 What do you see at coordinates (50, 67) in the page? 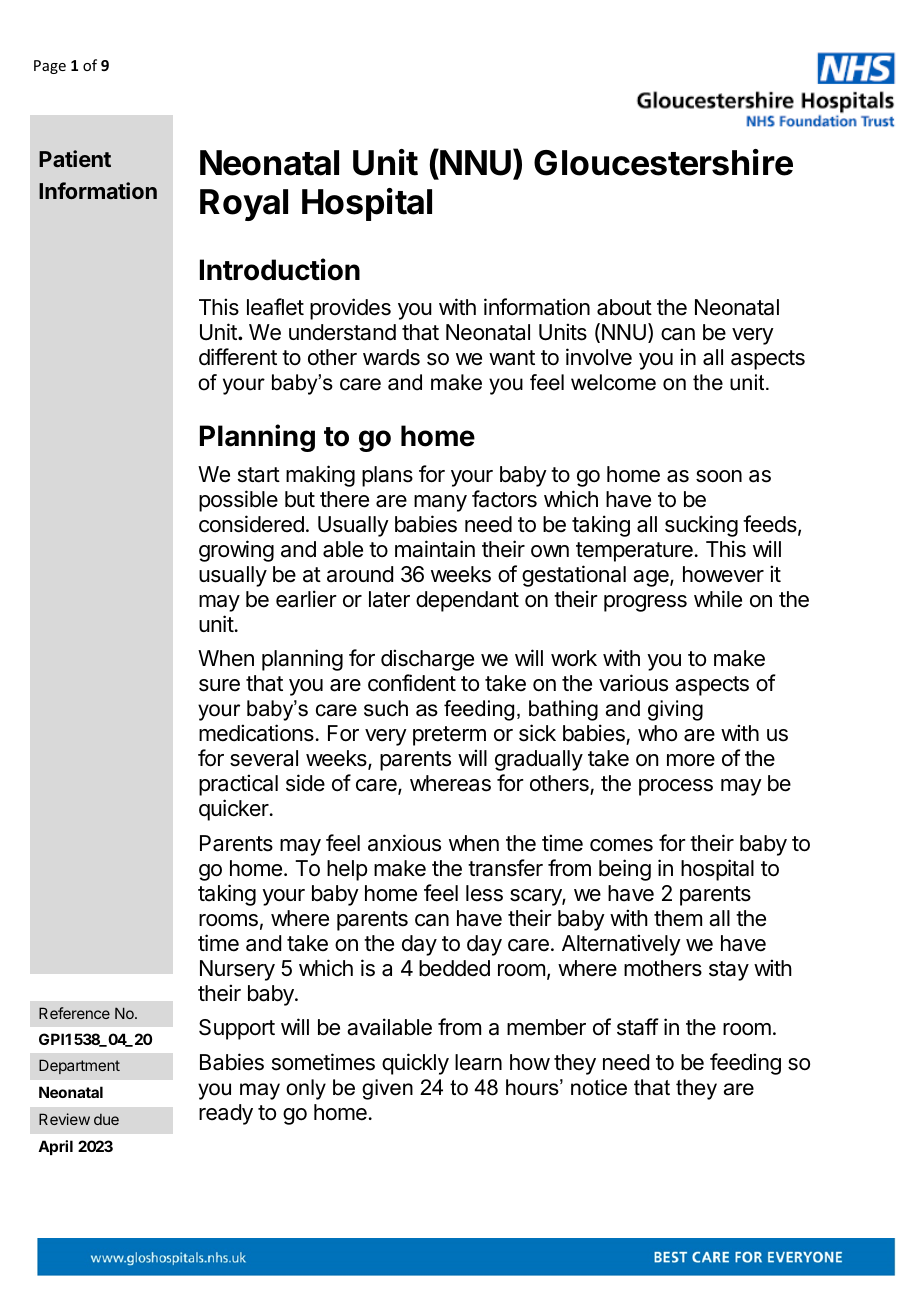
I see `Page` at bounding box center [50, 67].
